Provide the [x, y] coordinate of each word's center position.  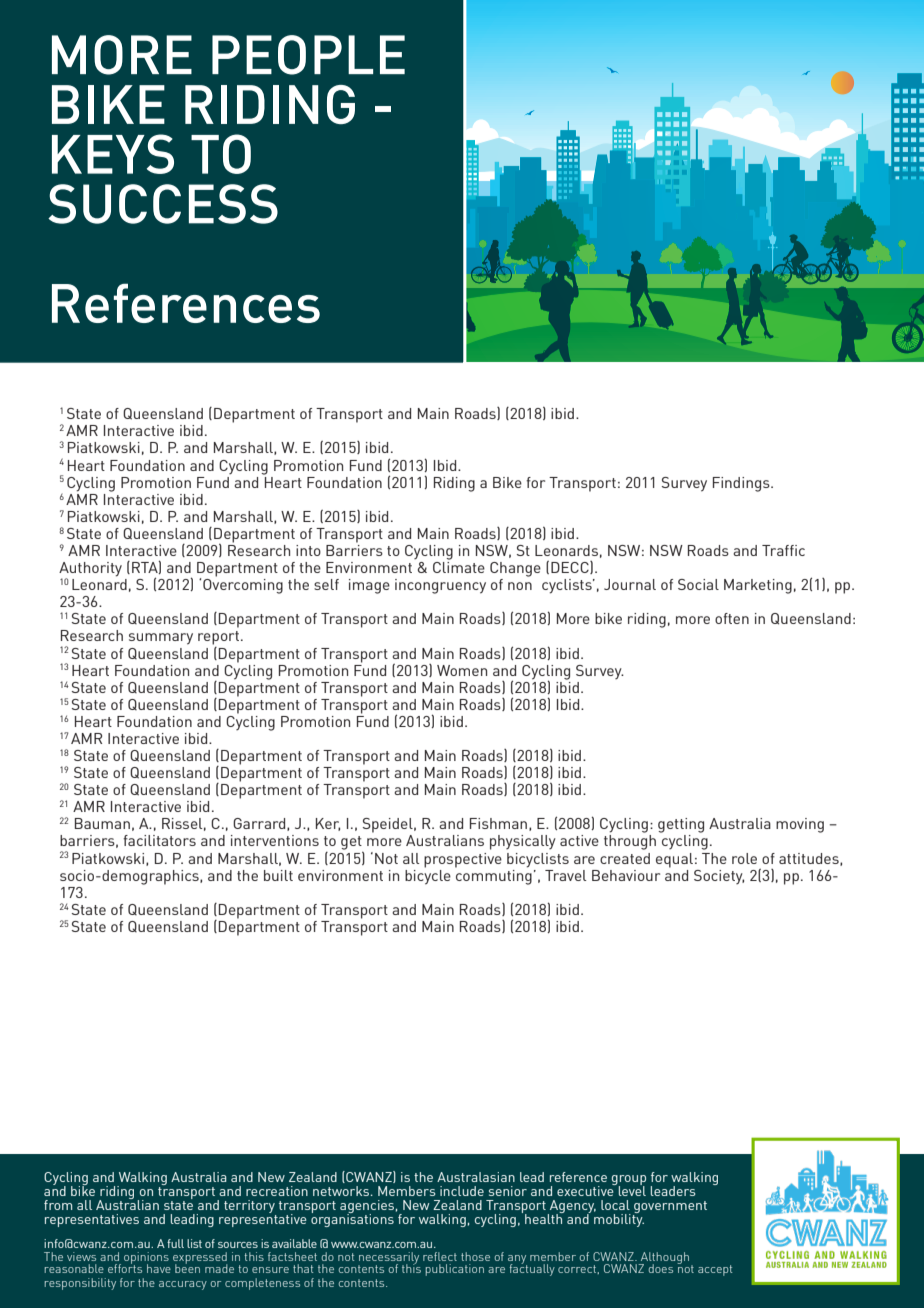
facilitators [159, 840]
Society [719, 877]
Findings [742, 484]
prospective [463, 860]
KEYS [113, 154]
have [159, 1268]
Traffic [783, 550]
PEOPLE [308, 55]
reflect [440, 1256]
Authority [90, 570]
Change [515, 569]
